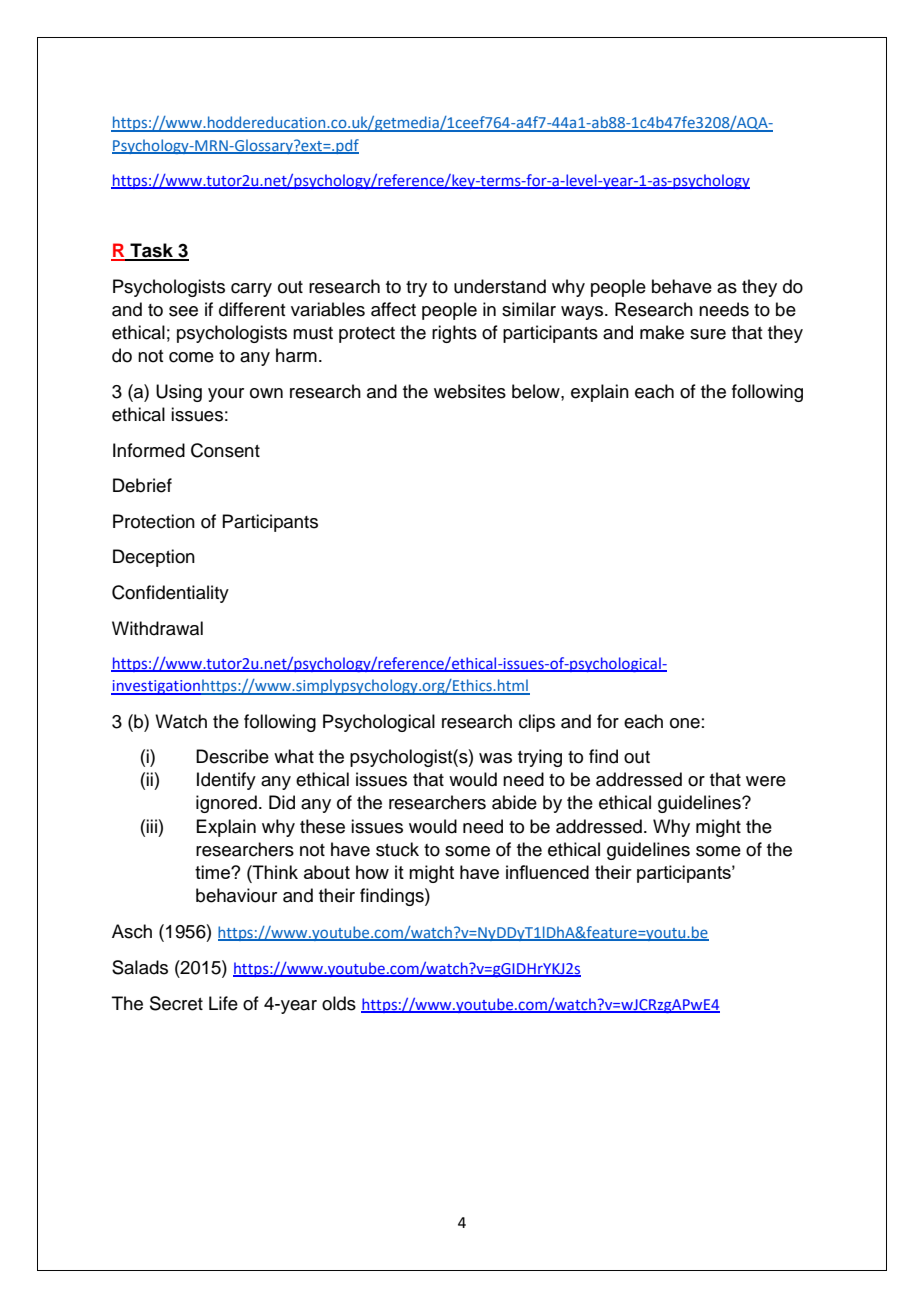 This screenshot has width=924, height=1308. Describe the element at coordinates (226, 804) in the screenshot. I see `ignored` at that location.
